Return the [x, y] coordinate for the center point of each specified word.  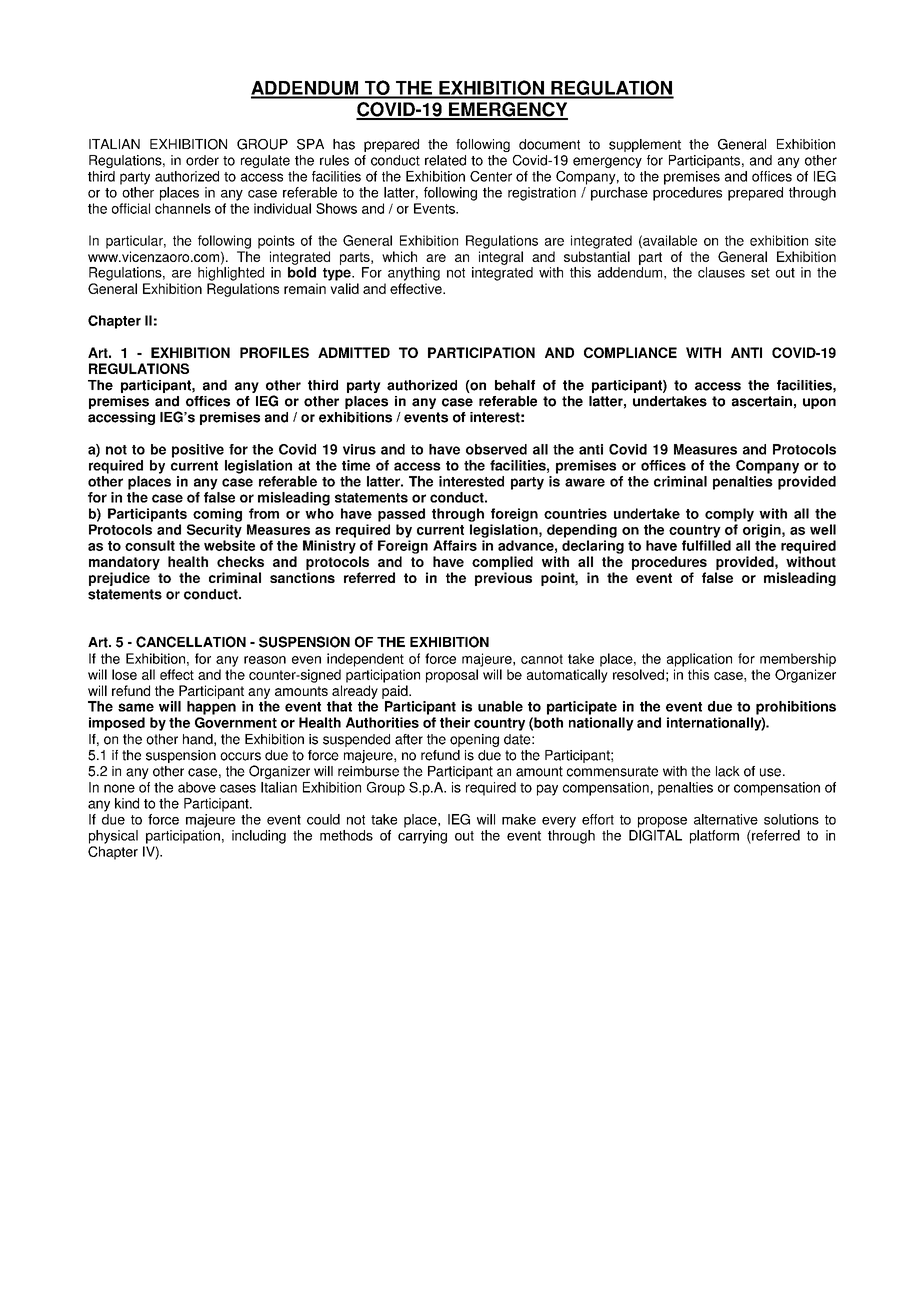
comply [729, 515]
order [202, 160]
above [197, 787]
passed [401, 515]
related [445, 160]
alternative [726, 819]
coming [217, 515]
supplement [645, 145]
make [519, 819]
